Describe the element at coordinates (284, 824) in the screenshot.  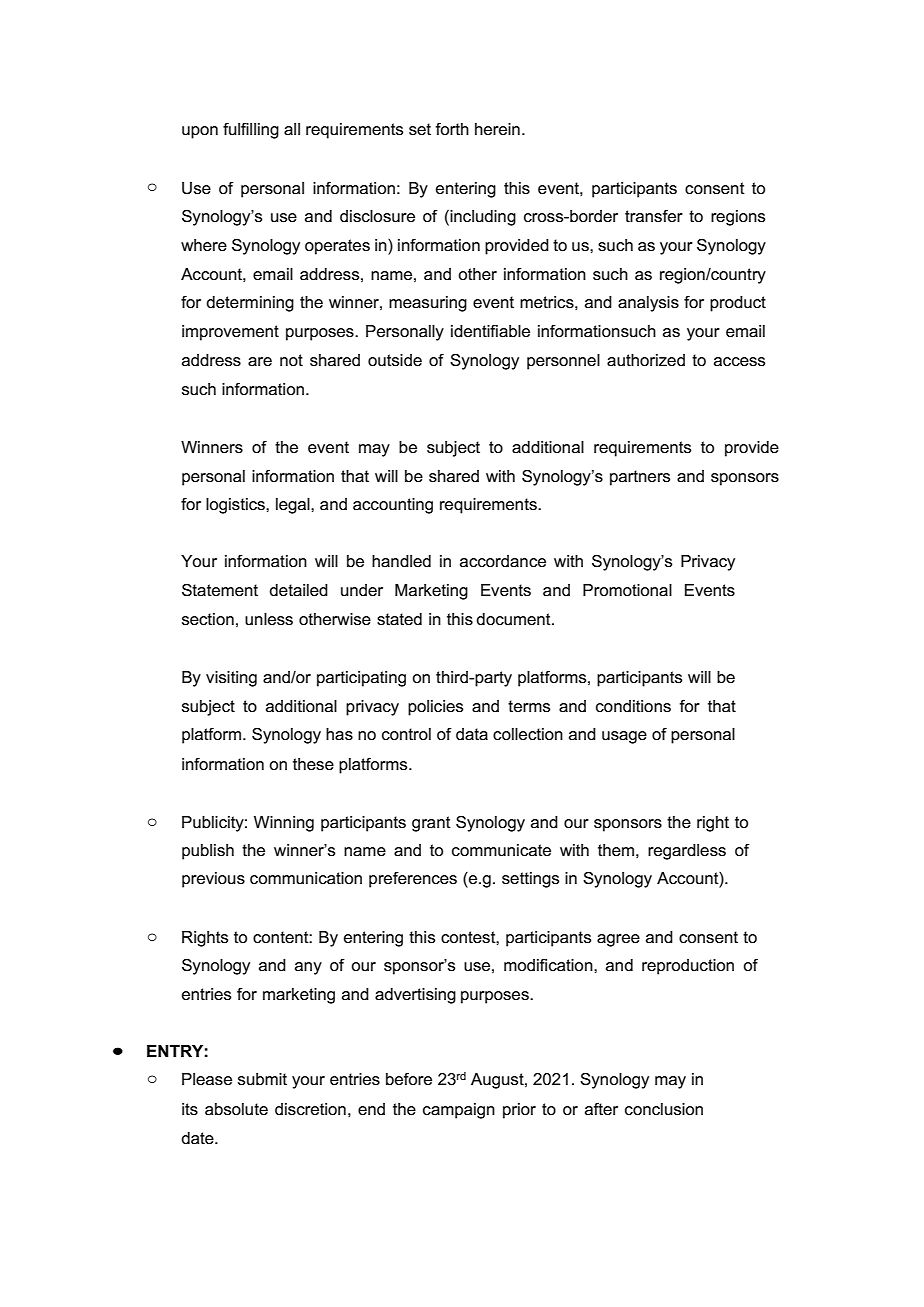
I see `Winning` at that location.
